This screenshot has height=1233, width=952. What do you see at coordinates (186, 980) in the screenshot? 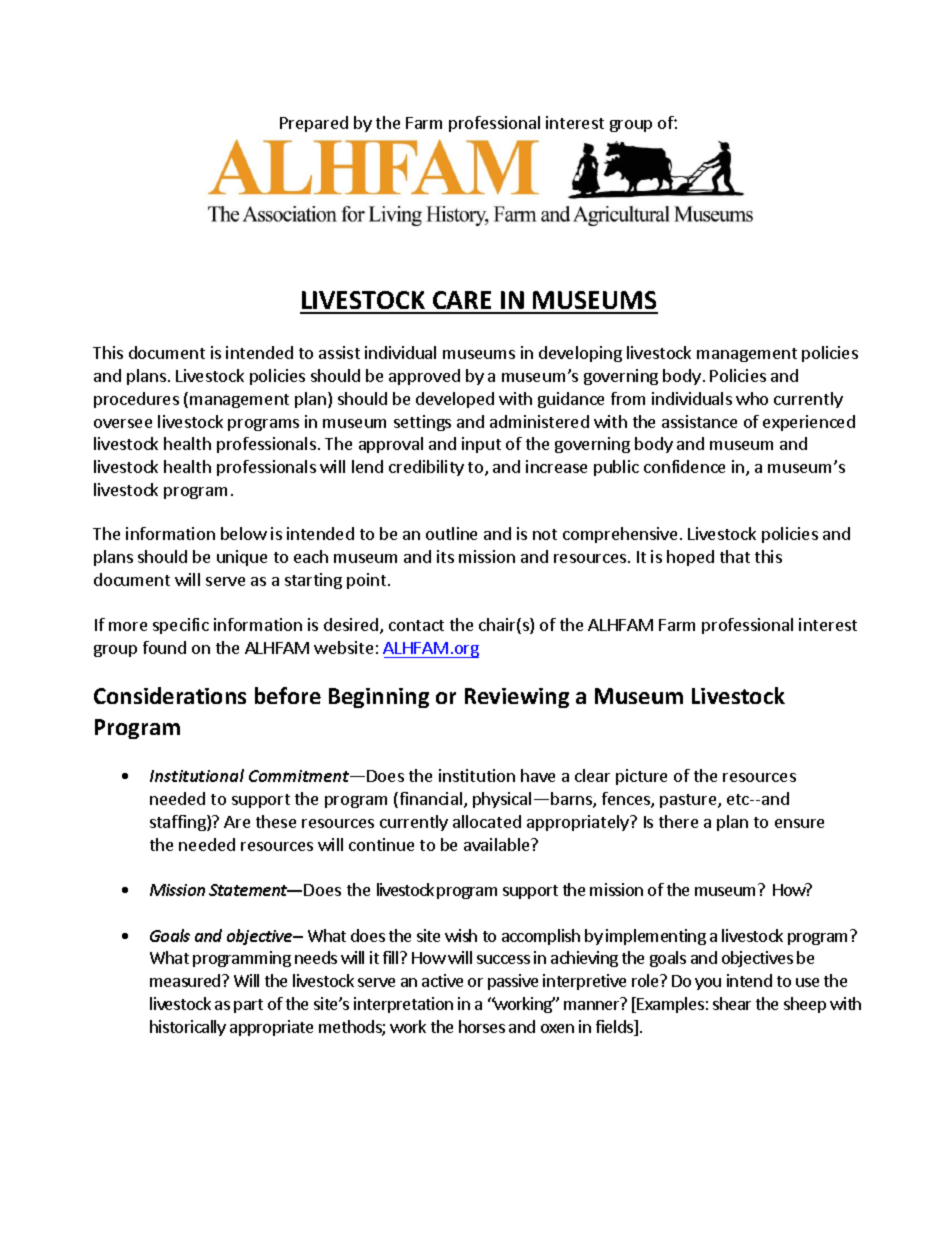
I see `measured` at bounding box center [186, 980].
